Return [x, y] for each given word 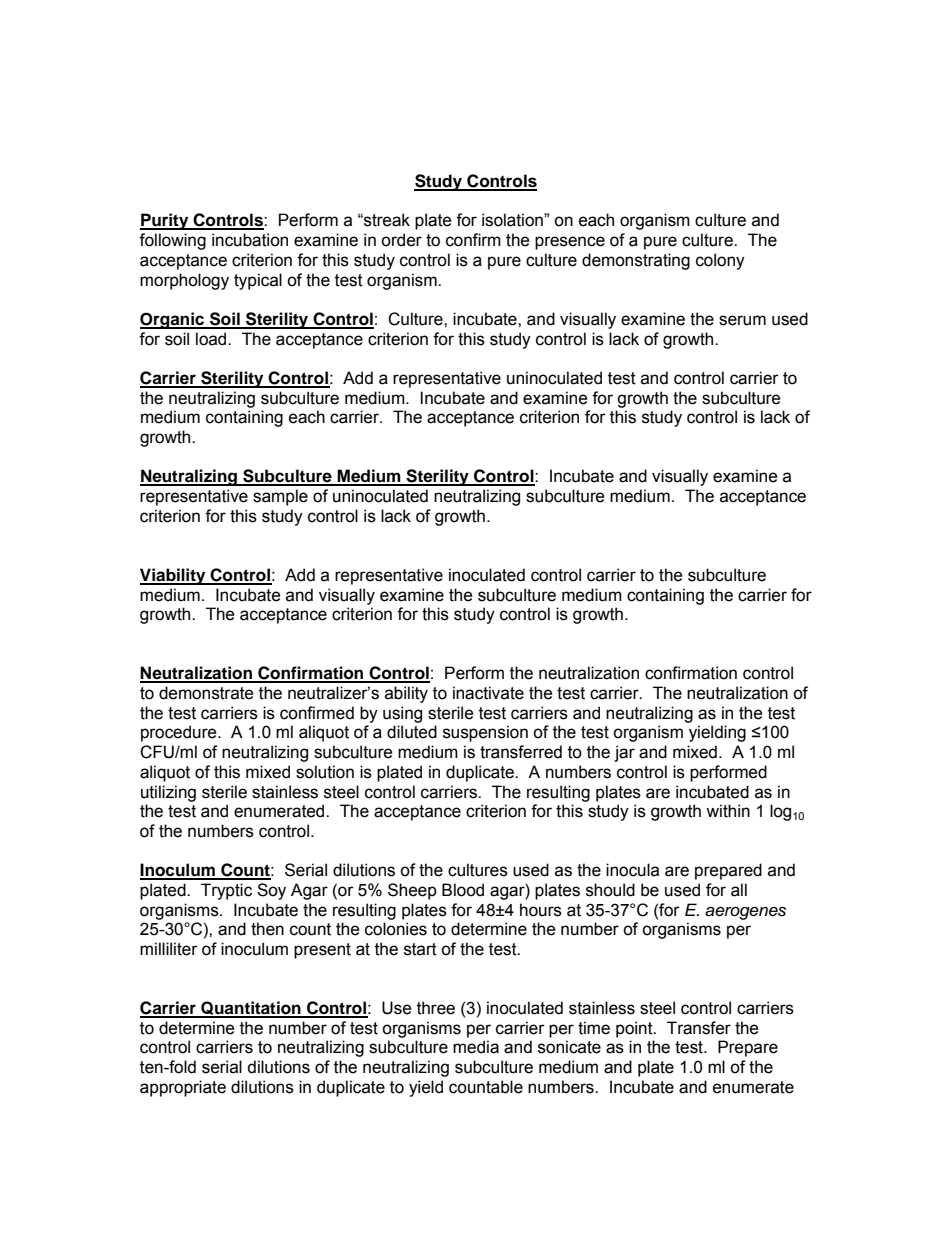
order [401, 240]
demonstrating [636, 261]
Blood [463, 890]
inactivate [488, 693]
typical [258, 281]
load [212, 339]
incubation [250, 240]
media [476, 1047]
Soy [271, 891]
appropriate [183, 1088]
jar [624, 753]
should [610, 890]
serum [742, 320]
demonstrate [206, 693]
